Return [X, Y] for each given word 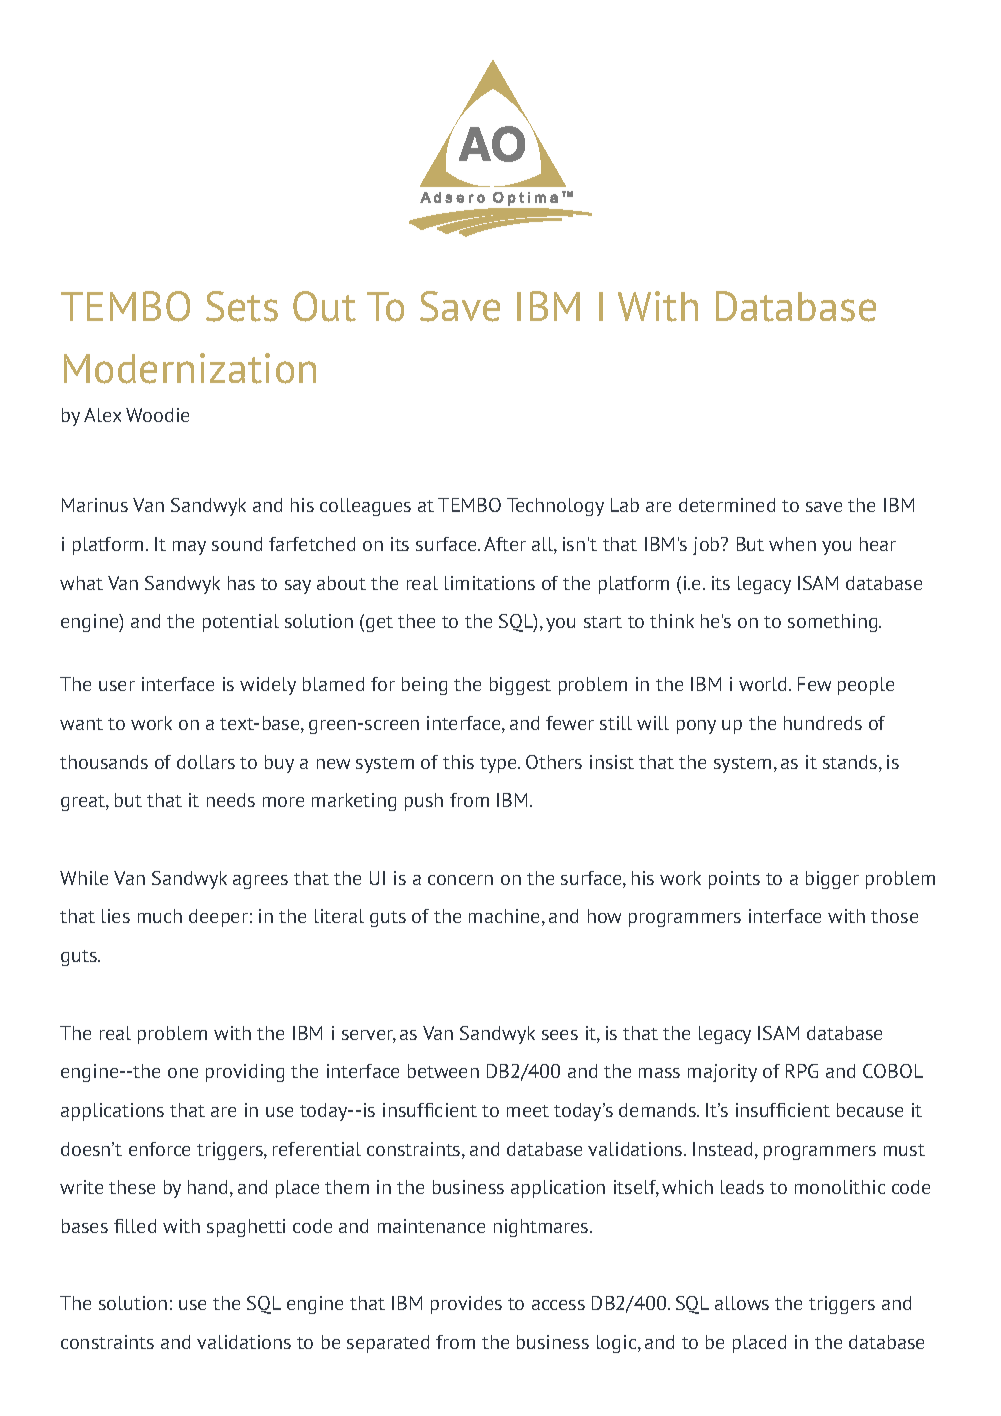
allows [742, 1303]
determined [727, 505]
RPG [802, 1071]
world [764, 684]
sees [560, 1035]
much [160, 916]
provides [466, 1305]
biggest [520, 686]
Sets [242, 306]
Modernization [190, 368]
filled [135, 1226]
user [117, 686]
